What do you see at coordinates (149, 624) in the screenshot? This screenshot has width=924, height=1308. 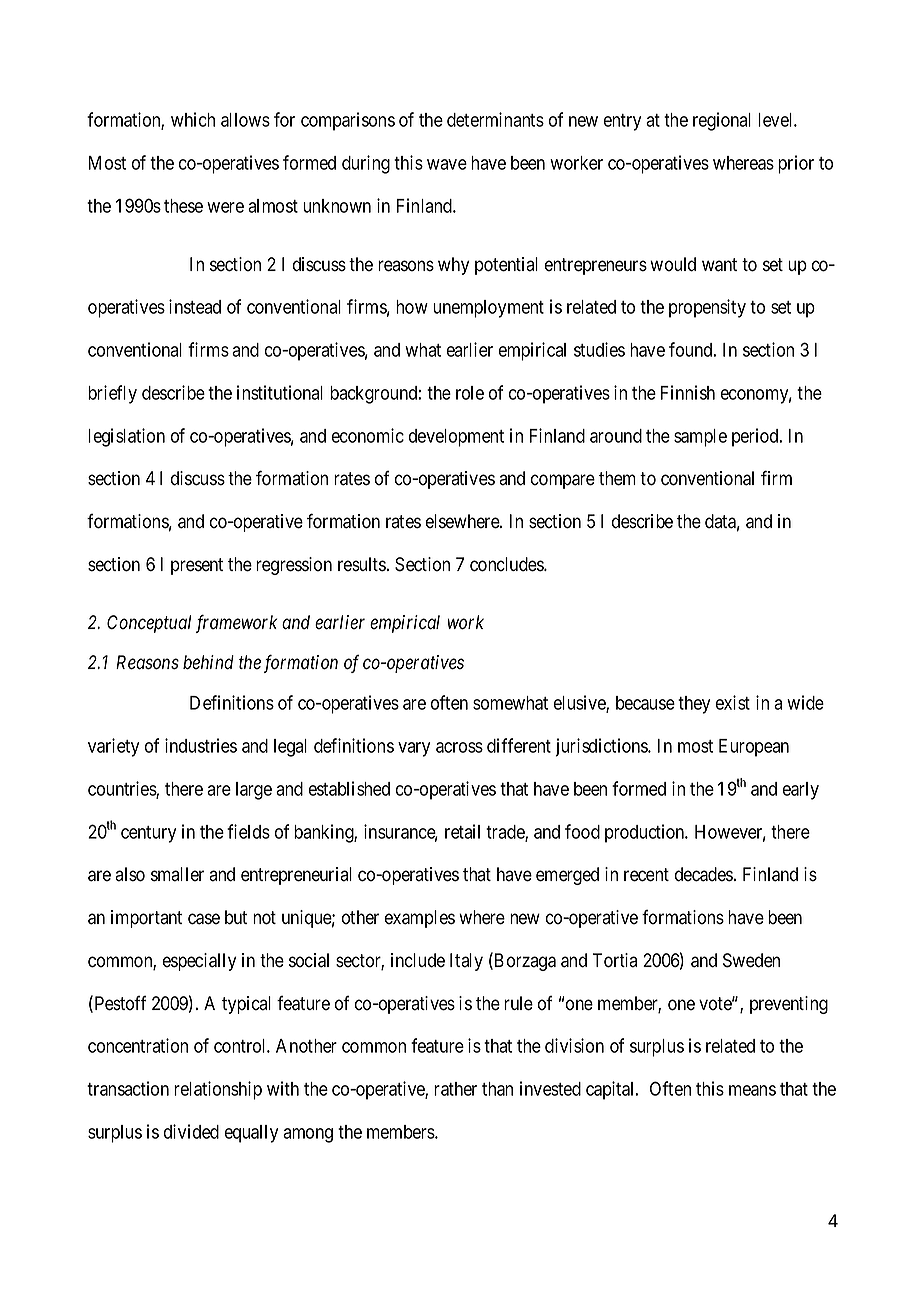 I see `Conceptual` at bounding box center [149, 624].
